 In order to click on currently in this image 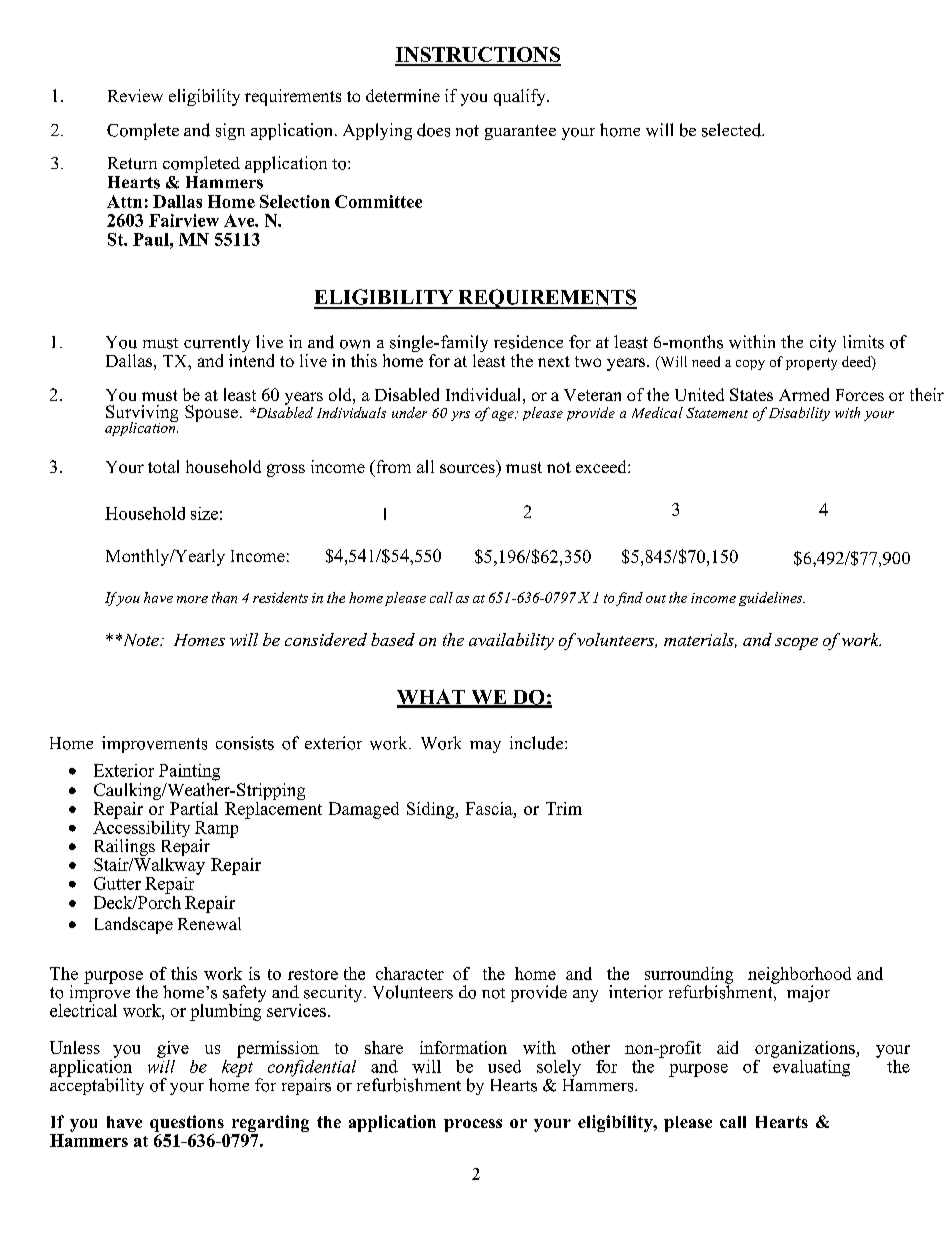, I will do `click(217, 345)`.
